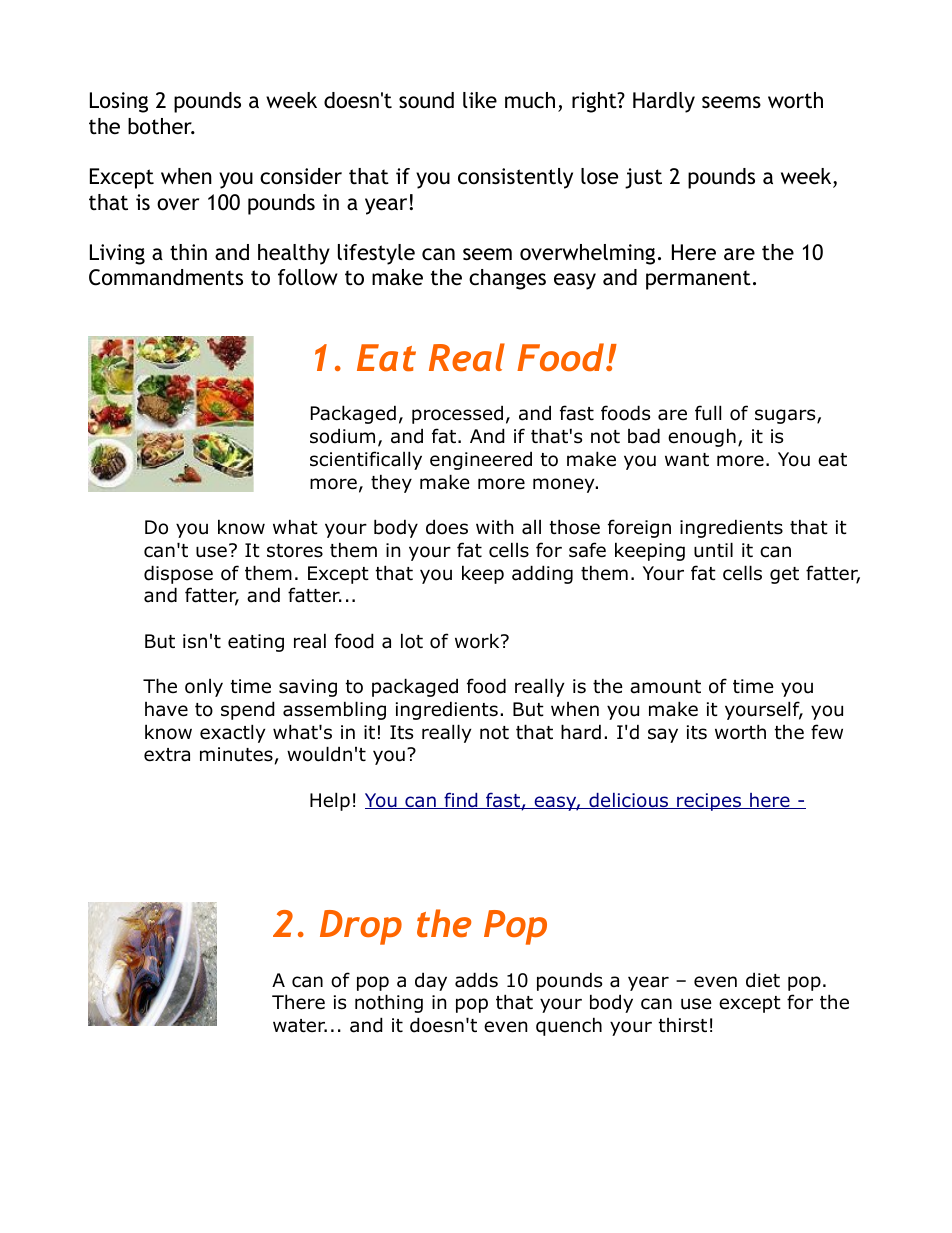  I want to click on Commandments, so click(166, 277).
